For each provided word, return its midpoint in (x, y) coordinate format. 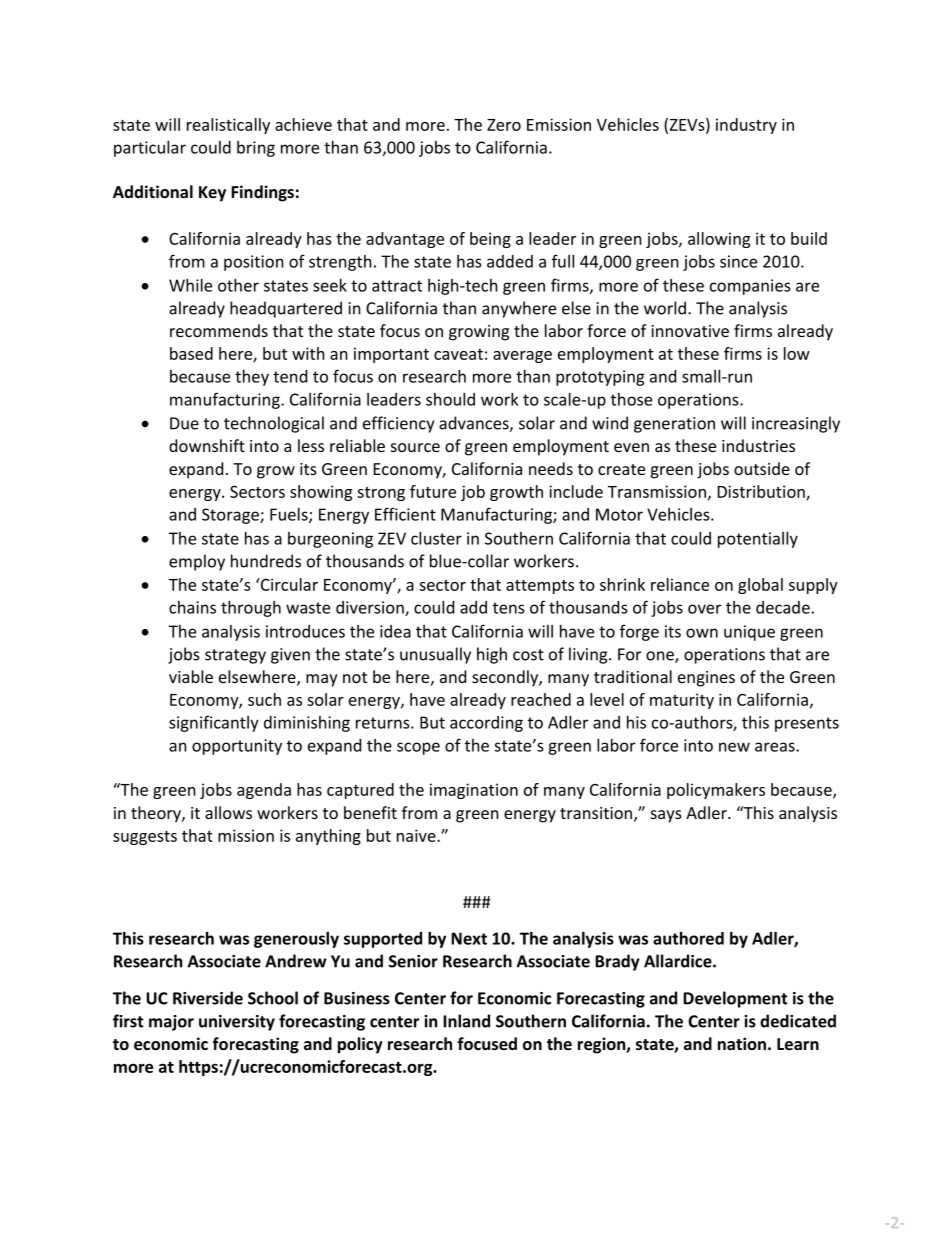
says (666, 816)
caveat (458, 354)
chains (192, 607)
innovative (690, 331)
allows (228, 812)
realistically (228, 126)
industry (746, 126)
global (760, 586)
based (191, 353)
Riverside (208, 998)
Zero (504, 125)
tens (509, 608)
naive (417, 835)
